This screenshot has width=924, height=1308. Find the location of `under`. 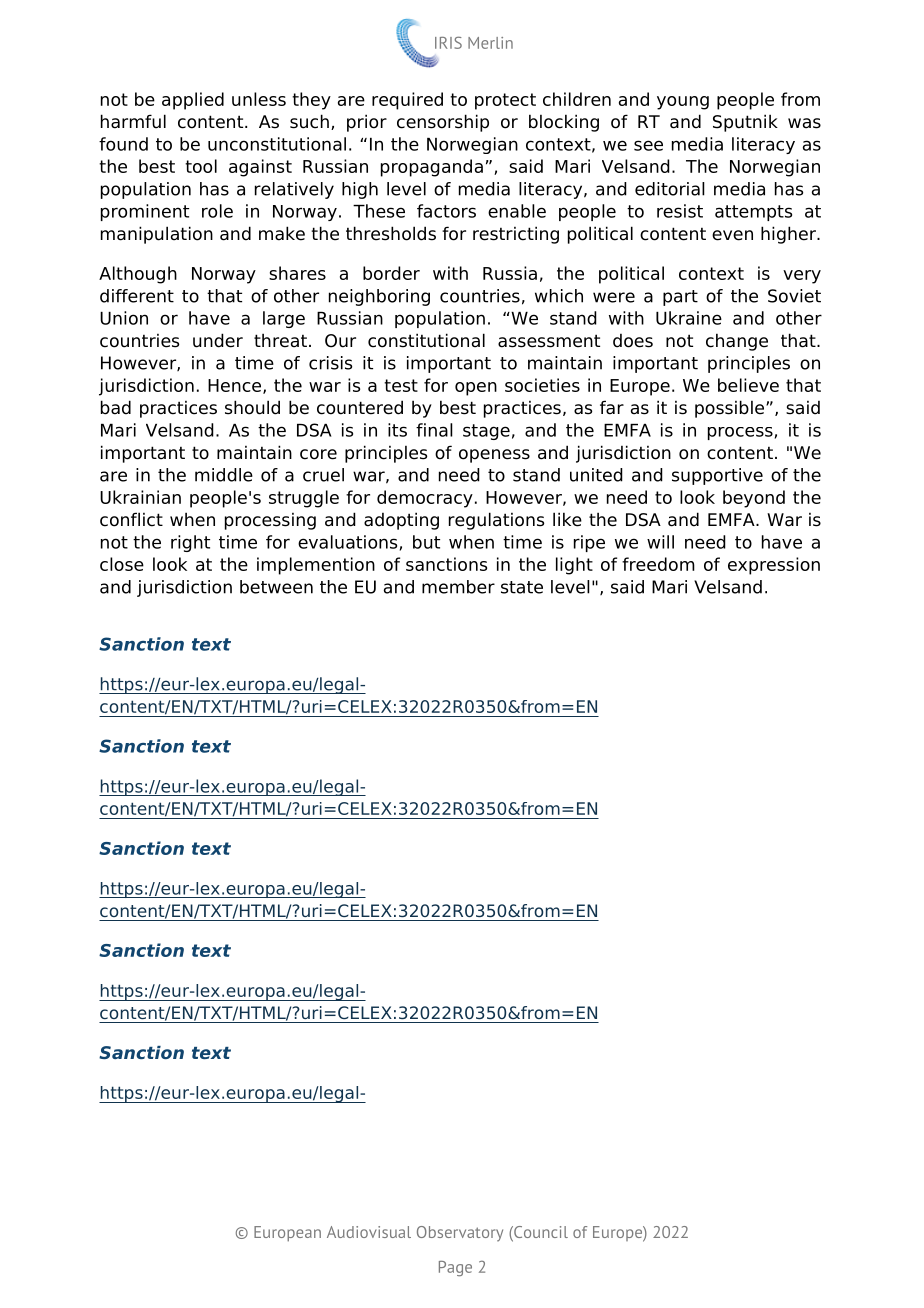

under is located at coordinates (218, 340).
